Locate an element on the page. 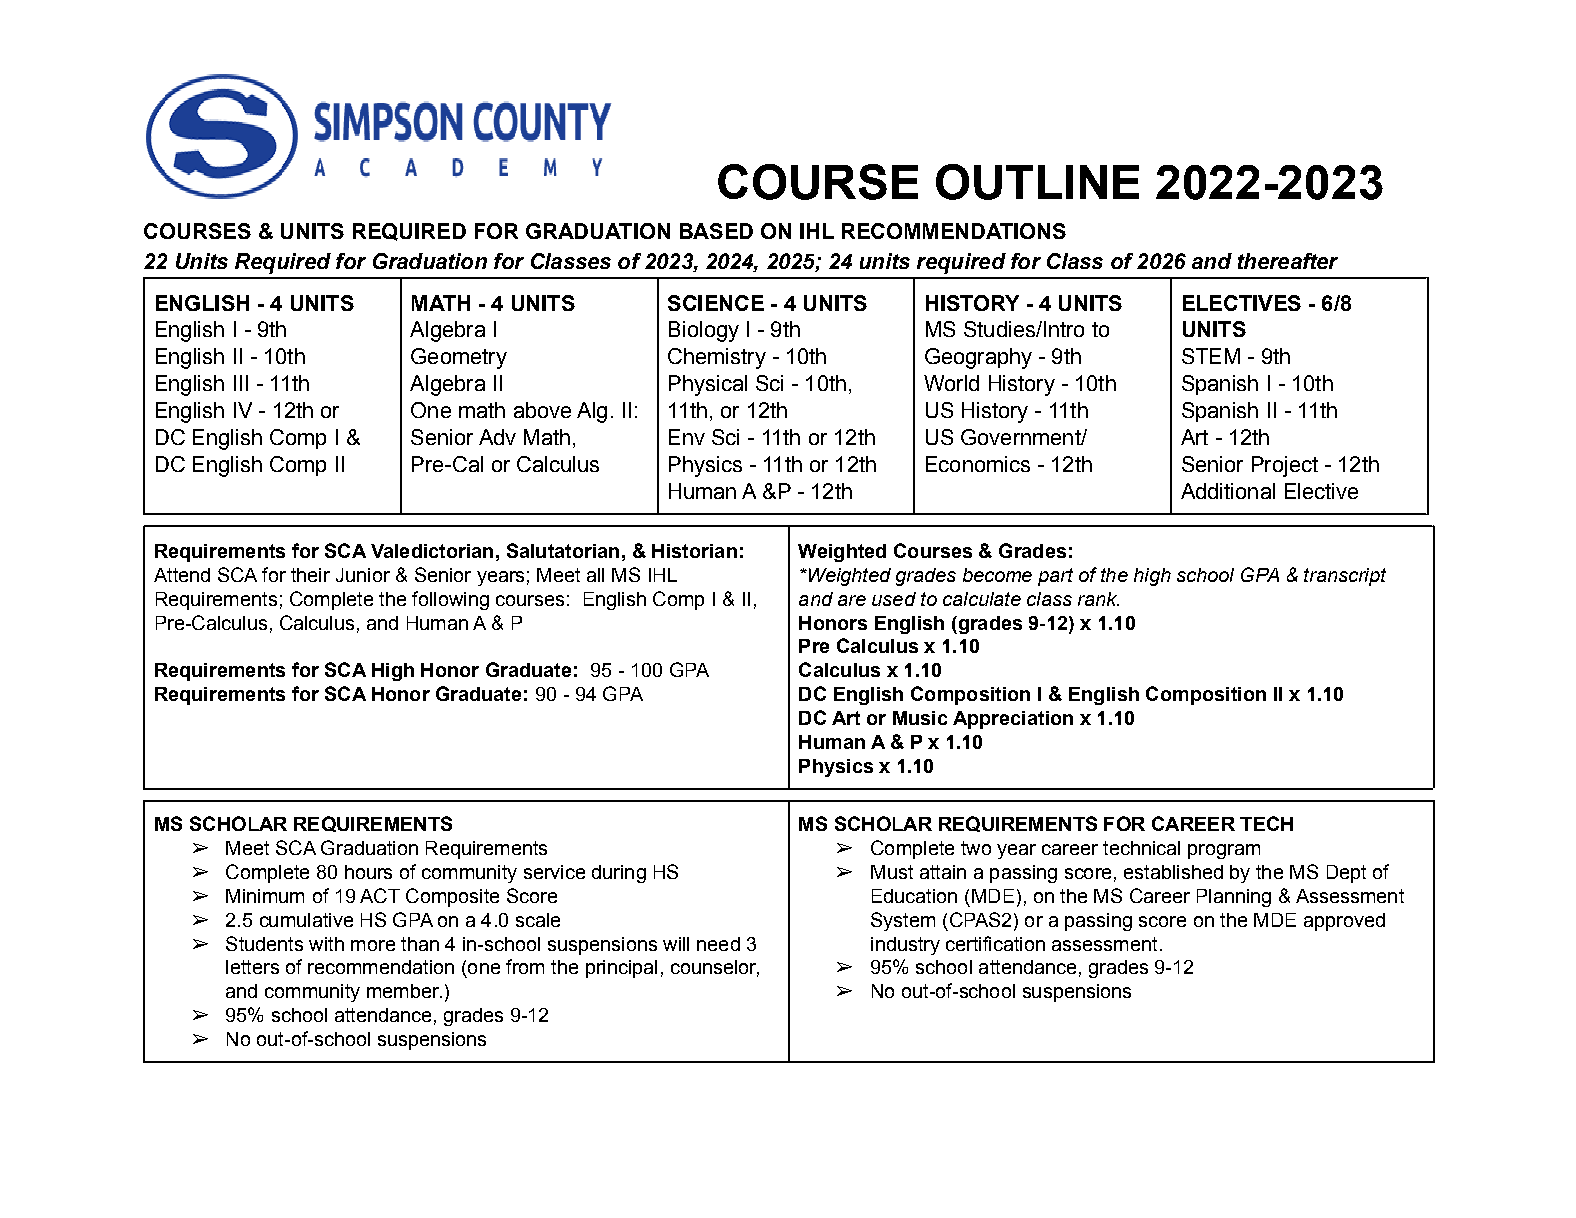 The image size is (1576, 1218). rank is located at coordinates (1098, 599).
